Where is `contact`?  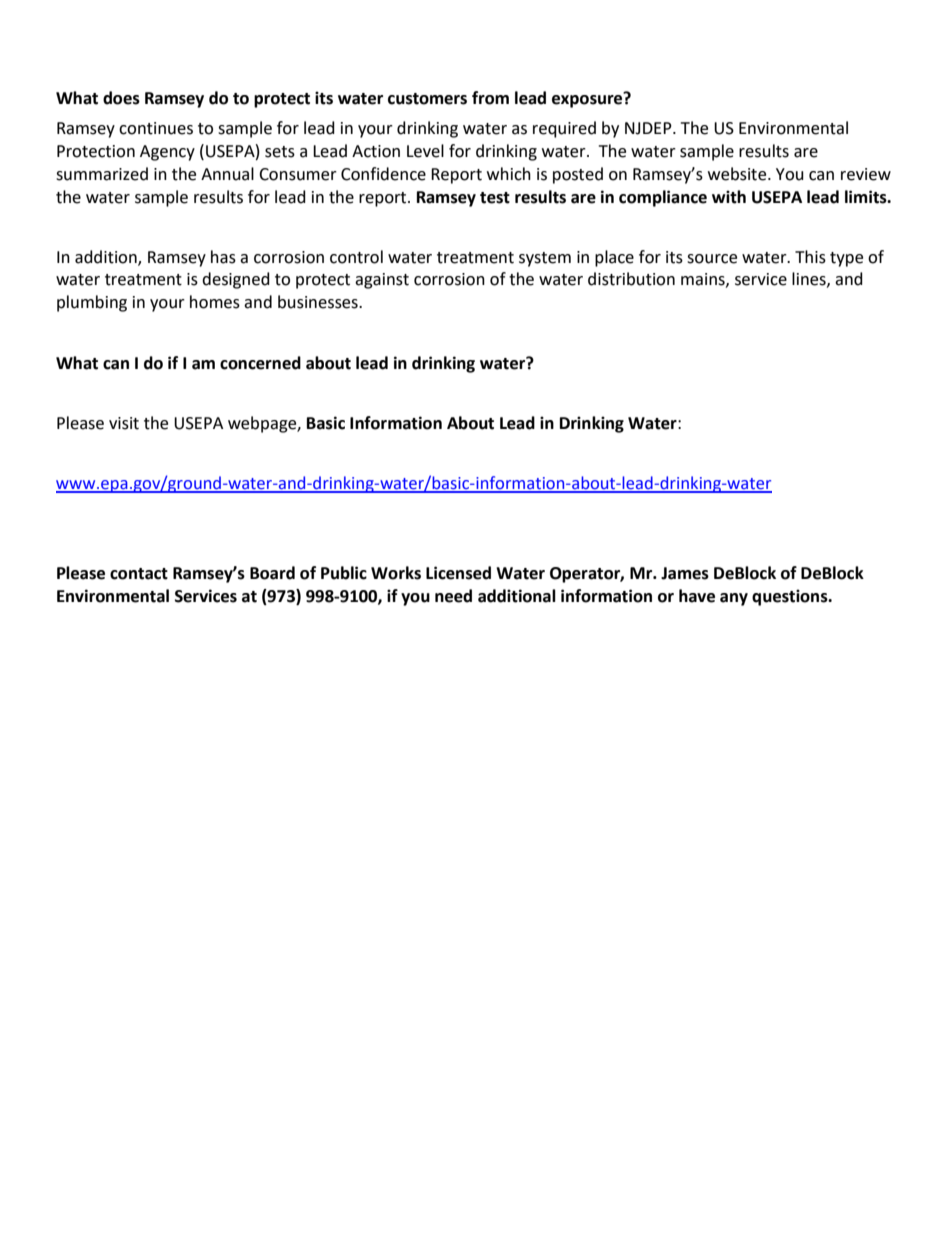 contact is located at coordinates (139, 574).
